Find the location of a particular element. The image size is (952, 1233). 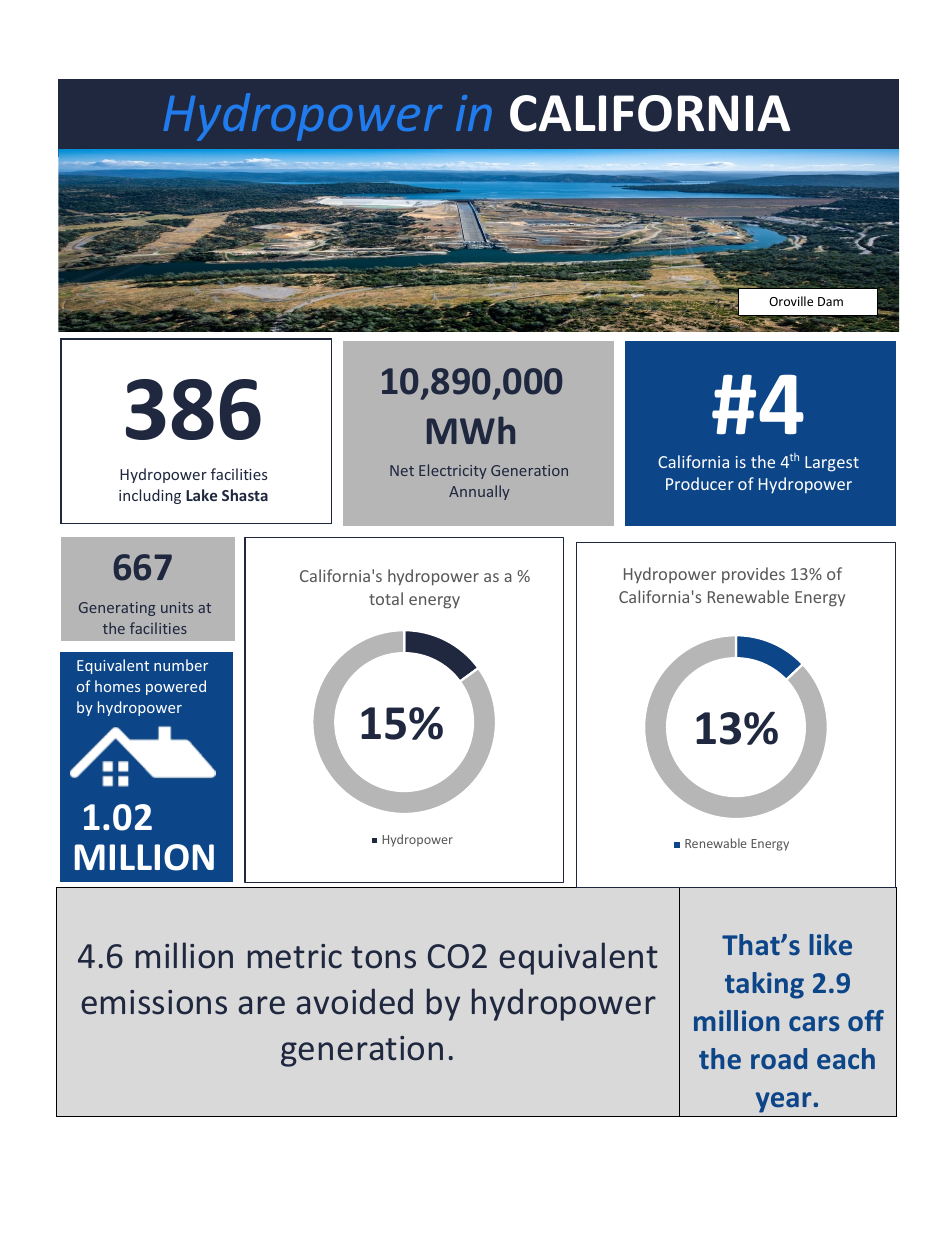

Dam is located at coordinates (830, 301).
